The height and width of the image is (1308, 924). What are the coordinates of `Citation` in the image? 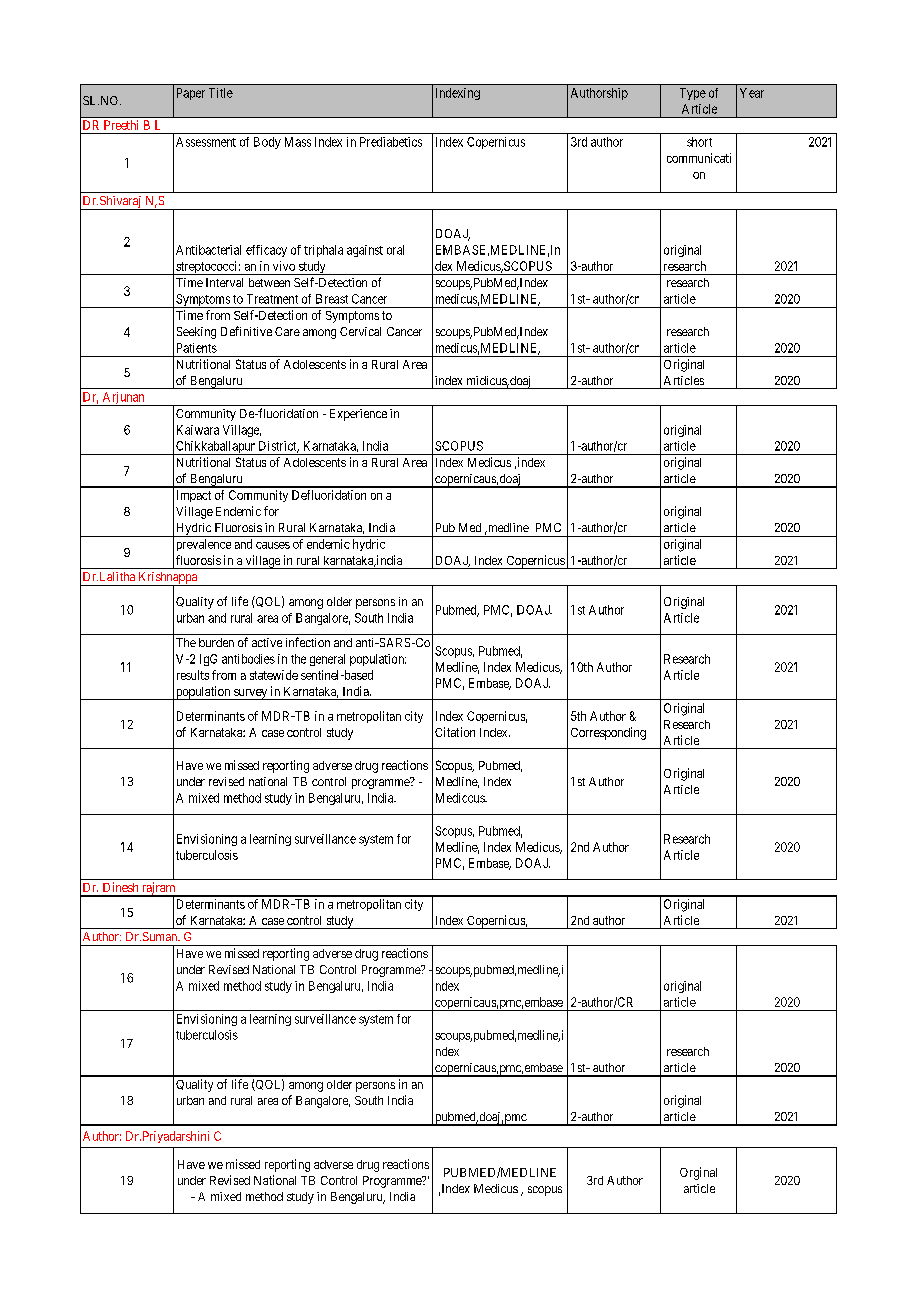 It's located at (455, 732).
